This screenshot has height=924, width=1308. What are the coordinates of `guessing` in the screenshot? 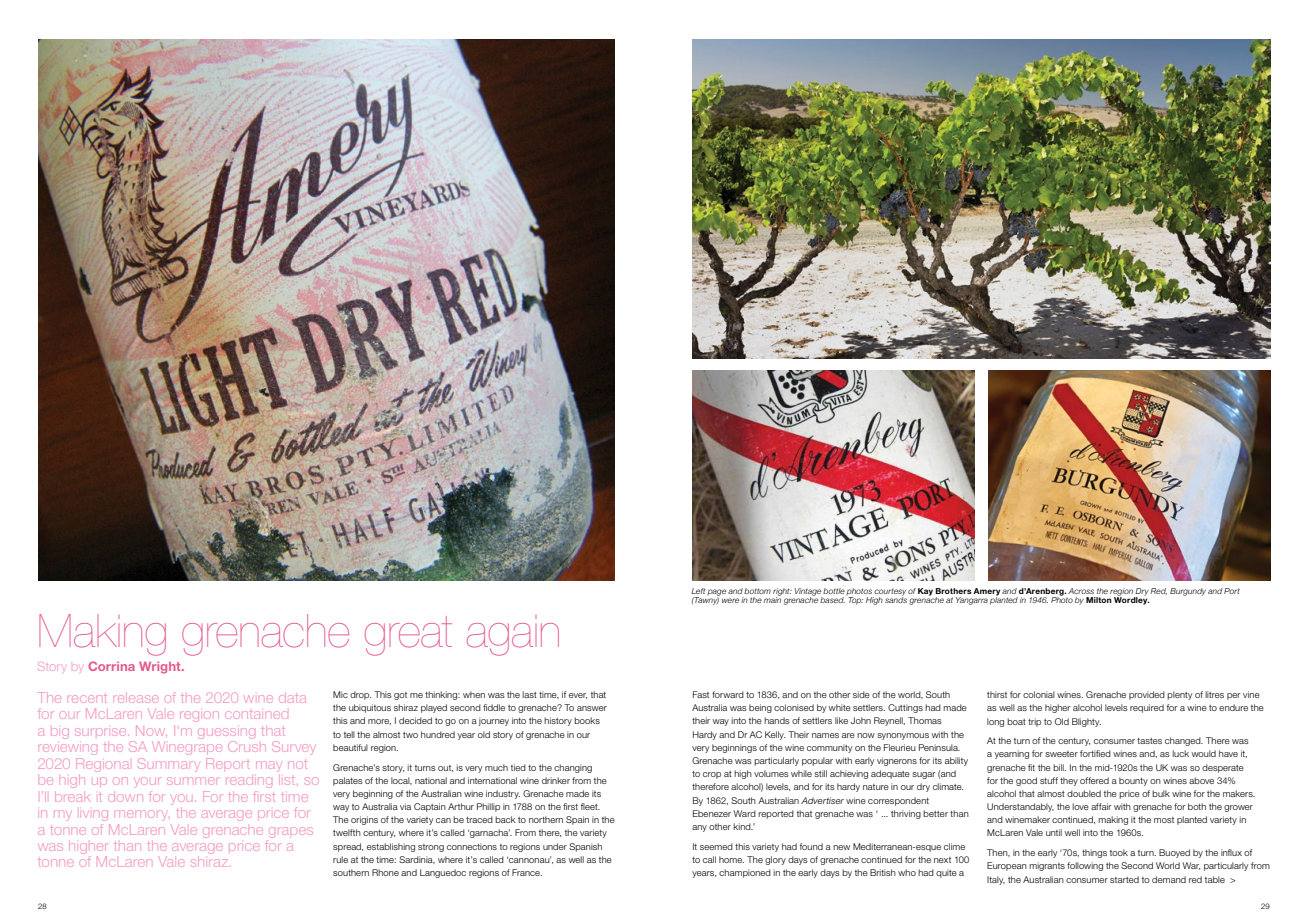 It's located at (228, 733).
